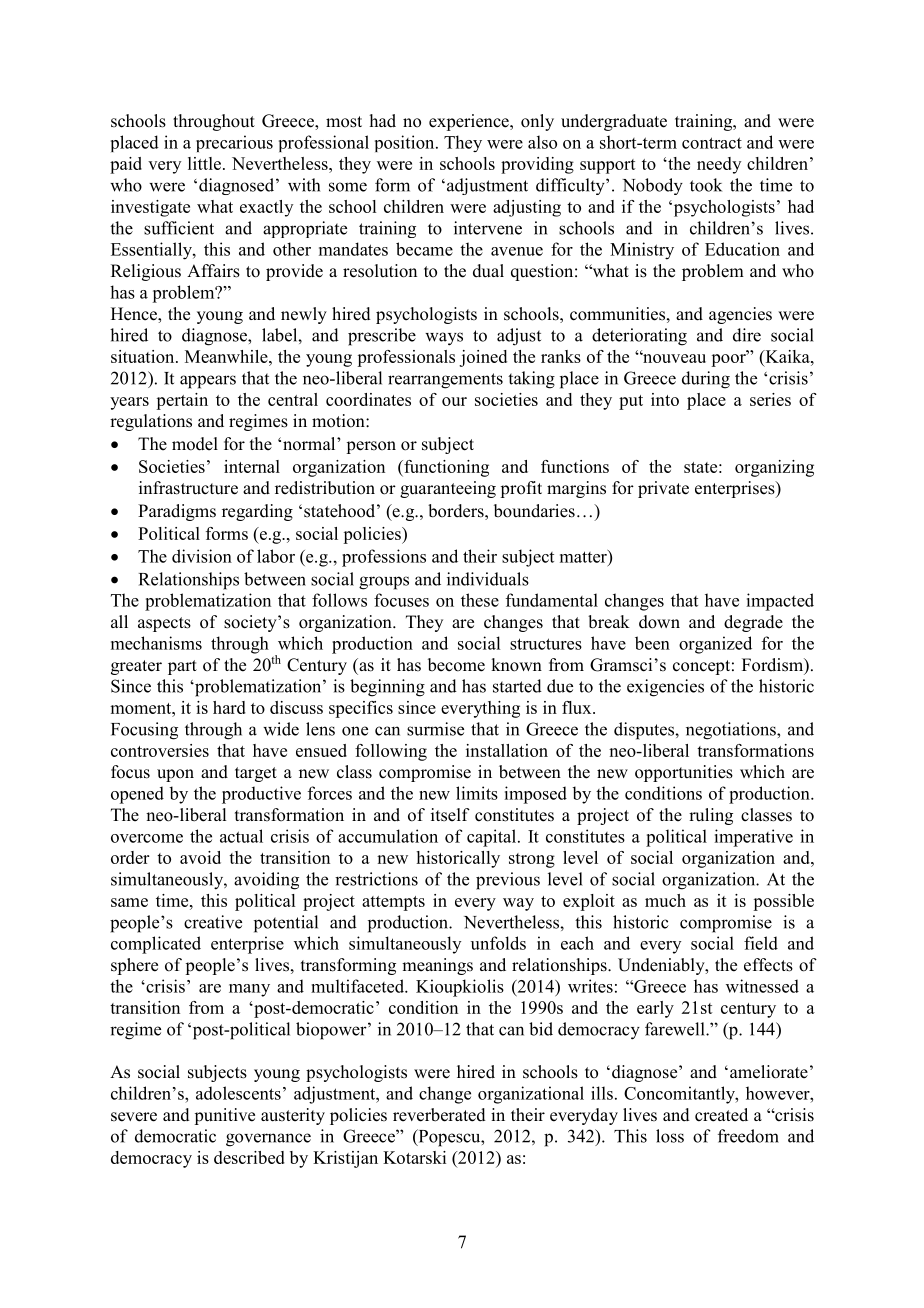 This page has width=924, height=1308. Describe the element at coordinates (663, 489) in the page. I see `private` at that location.
